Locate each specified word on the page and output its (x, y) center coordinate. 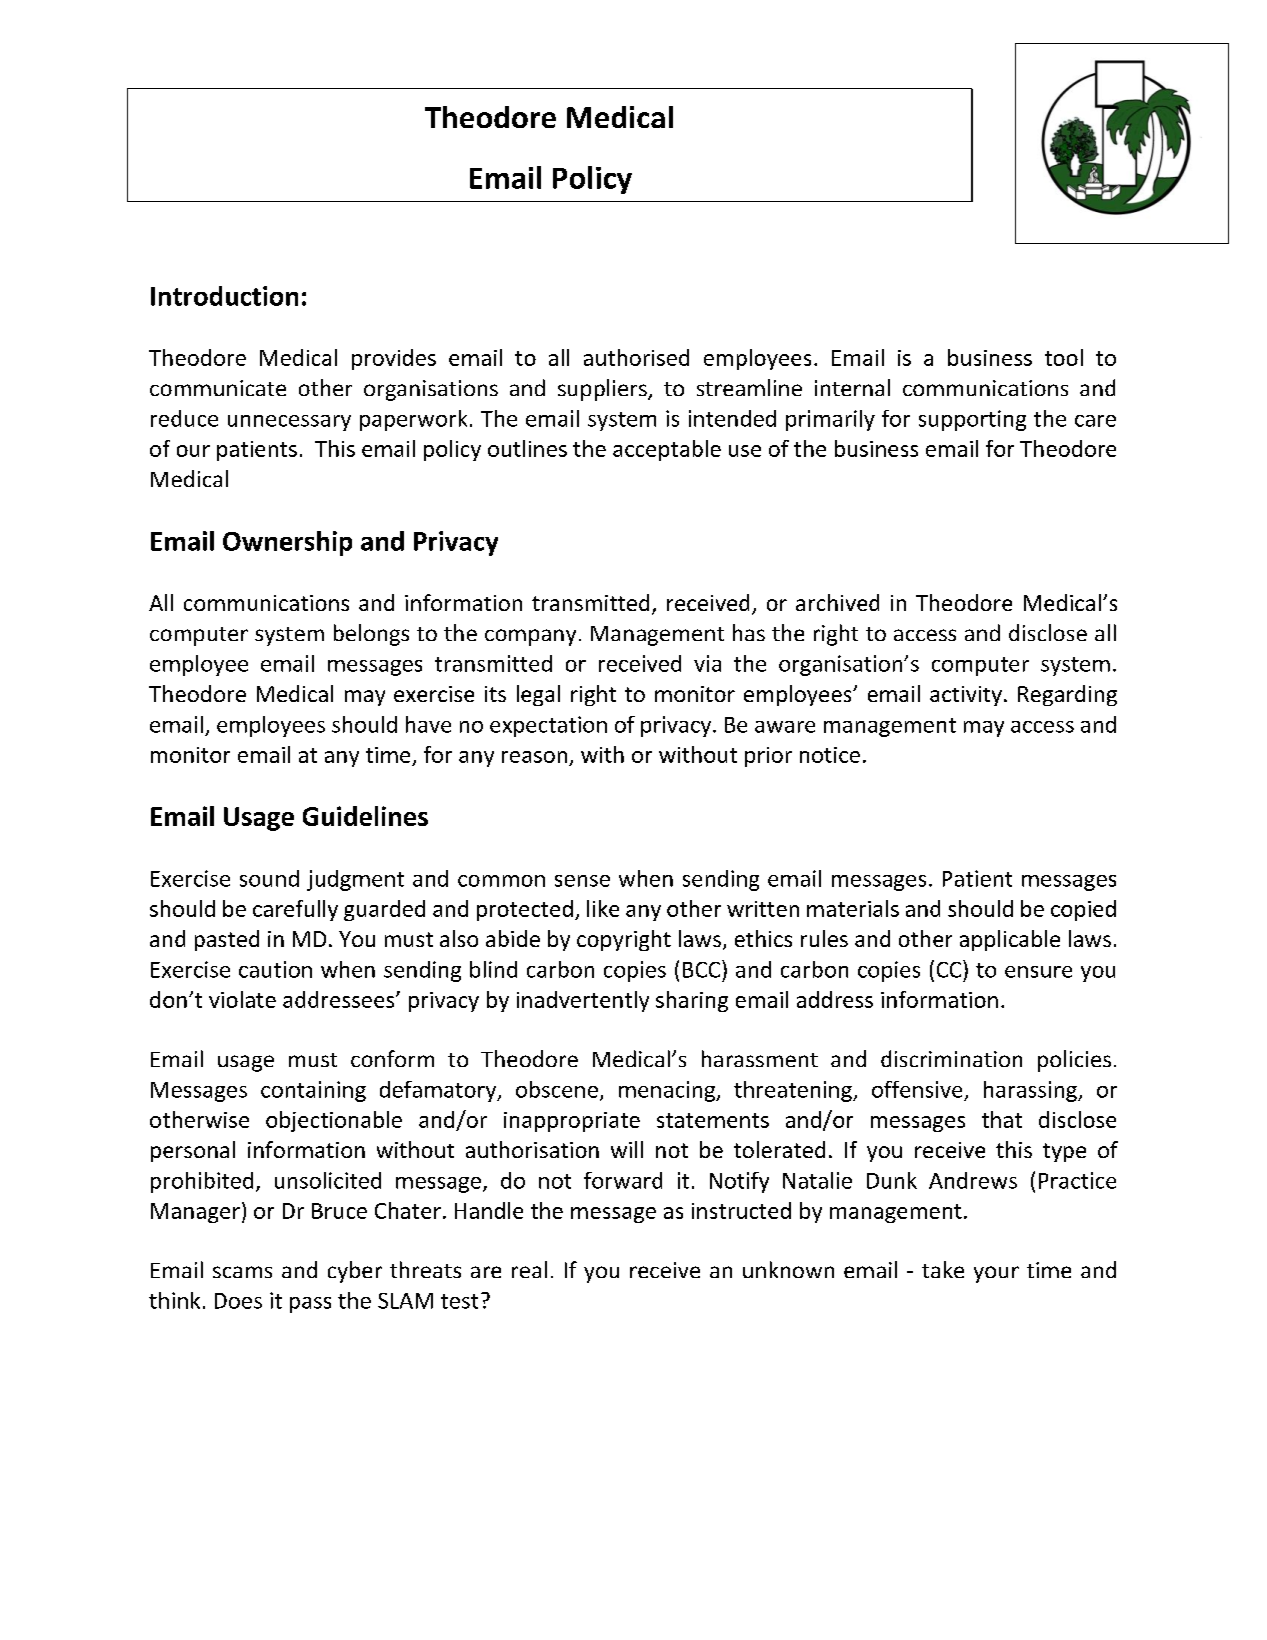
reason (534, 757)
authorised (636, 357)
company (530, 637)
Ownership (287, 543)
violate (242, 999)
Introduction (224, 296)
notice (830, 755)
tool (1064, 357)
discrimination (951, 1058)
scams (242, 1272)
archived (837, 602)
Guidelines (365, 816)
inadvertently (583, 1001)
